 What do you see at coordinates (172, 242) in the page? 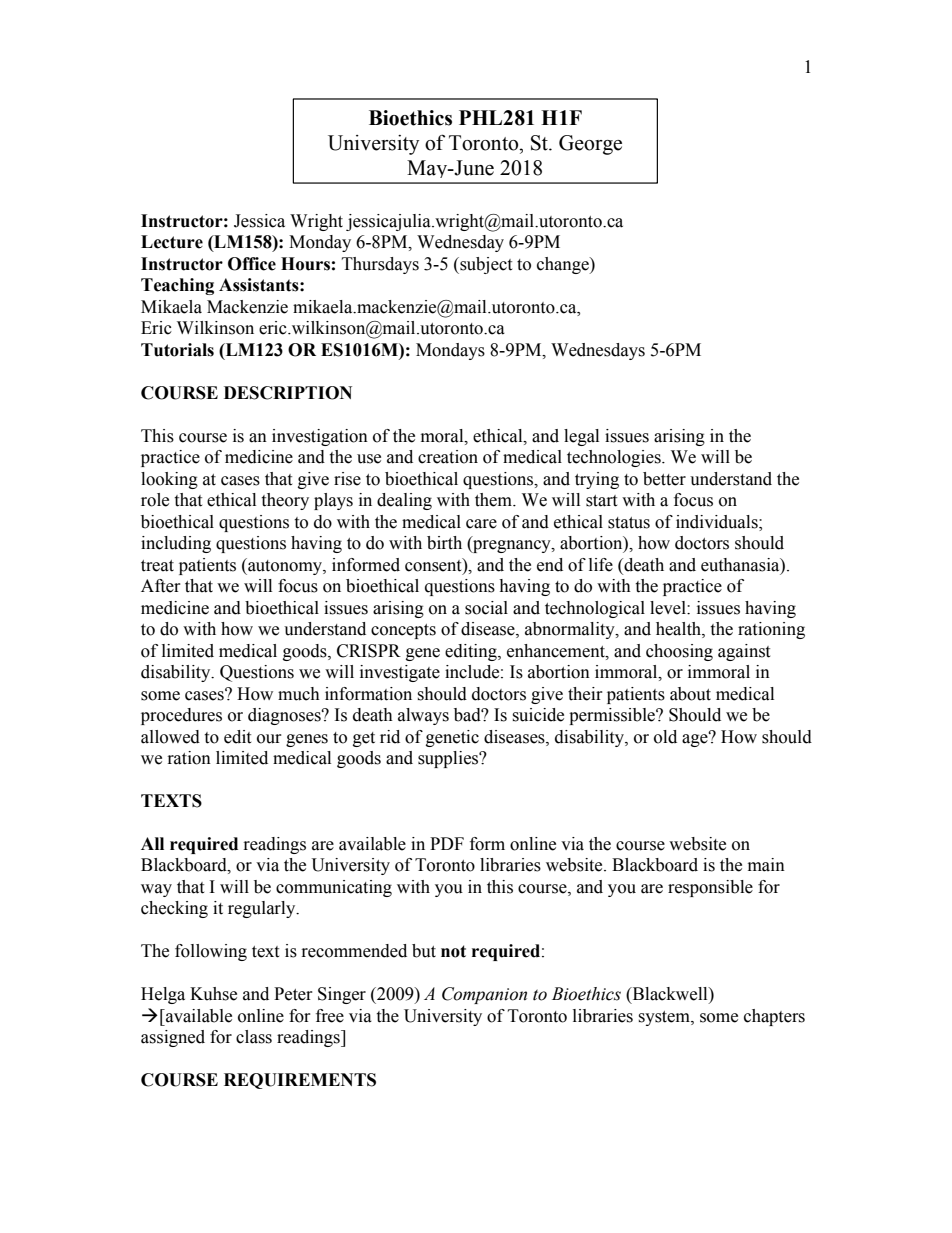
I see `Lecture` at bounding box center [172, 242].
